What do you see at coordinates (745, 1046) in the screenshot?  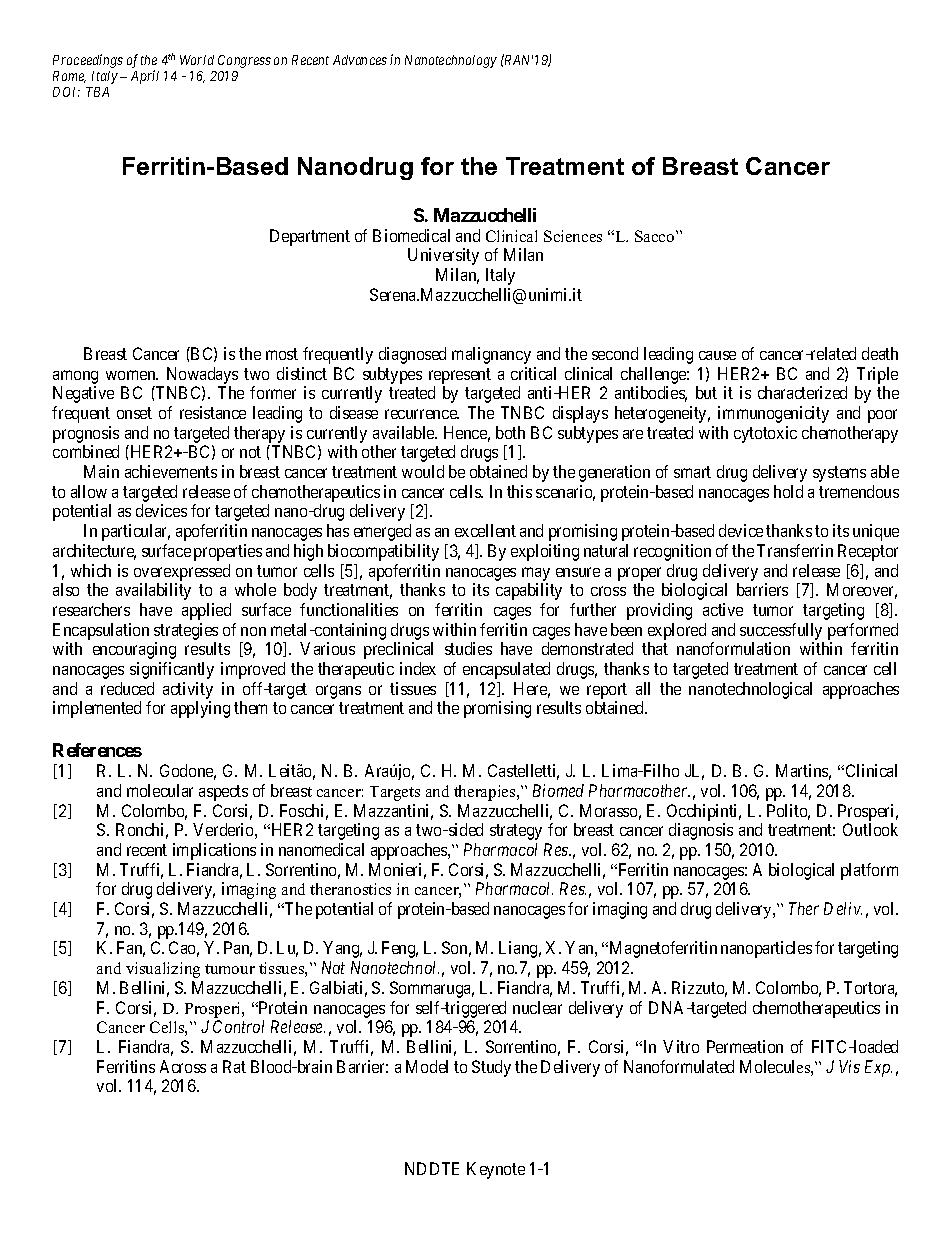 I see `Permeation` at bounding box center [745, 1046].
